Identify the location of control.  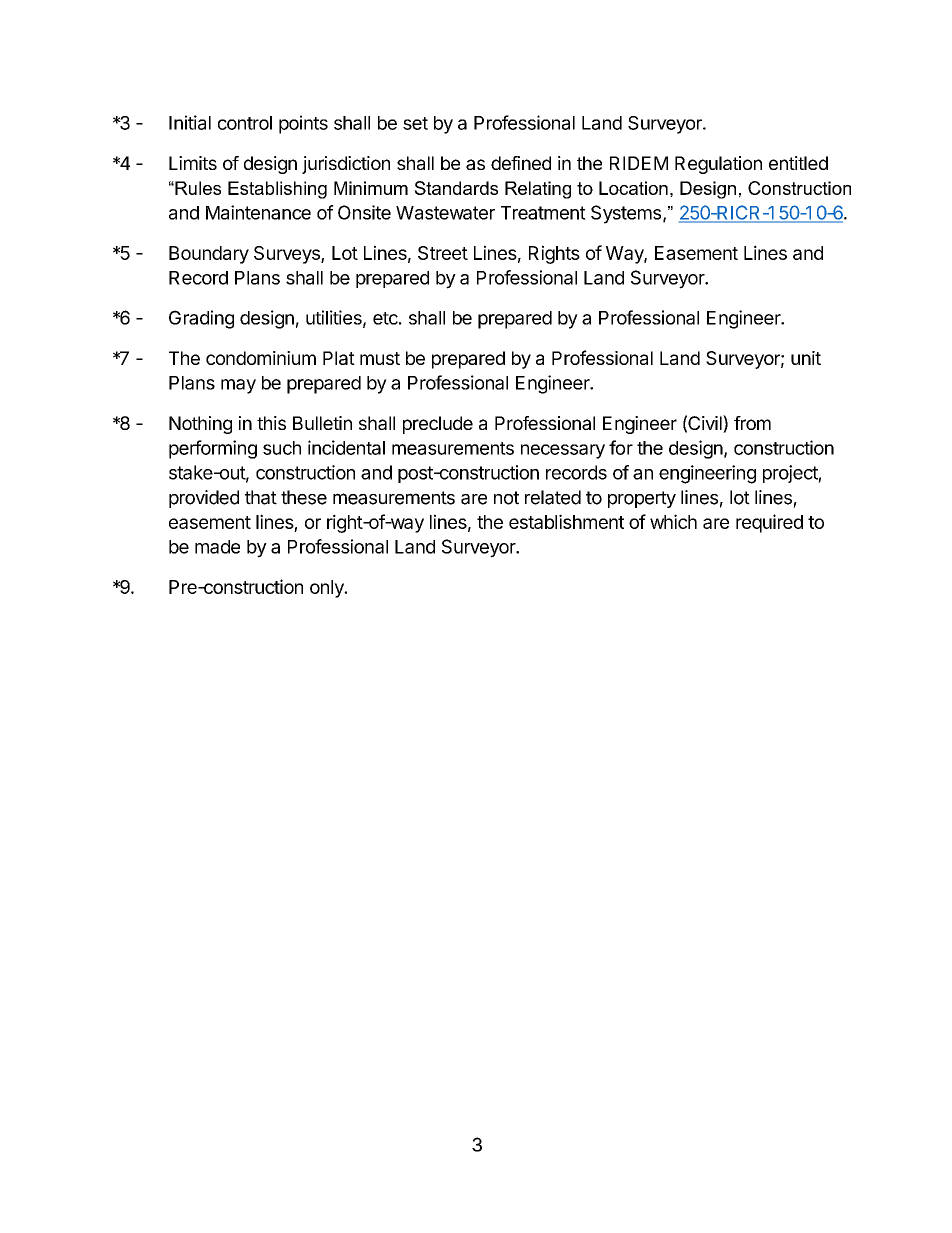
(245, 123).
